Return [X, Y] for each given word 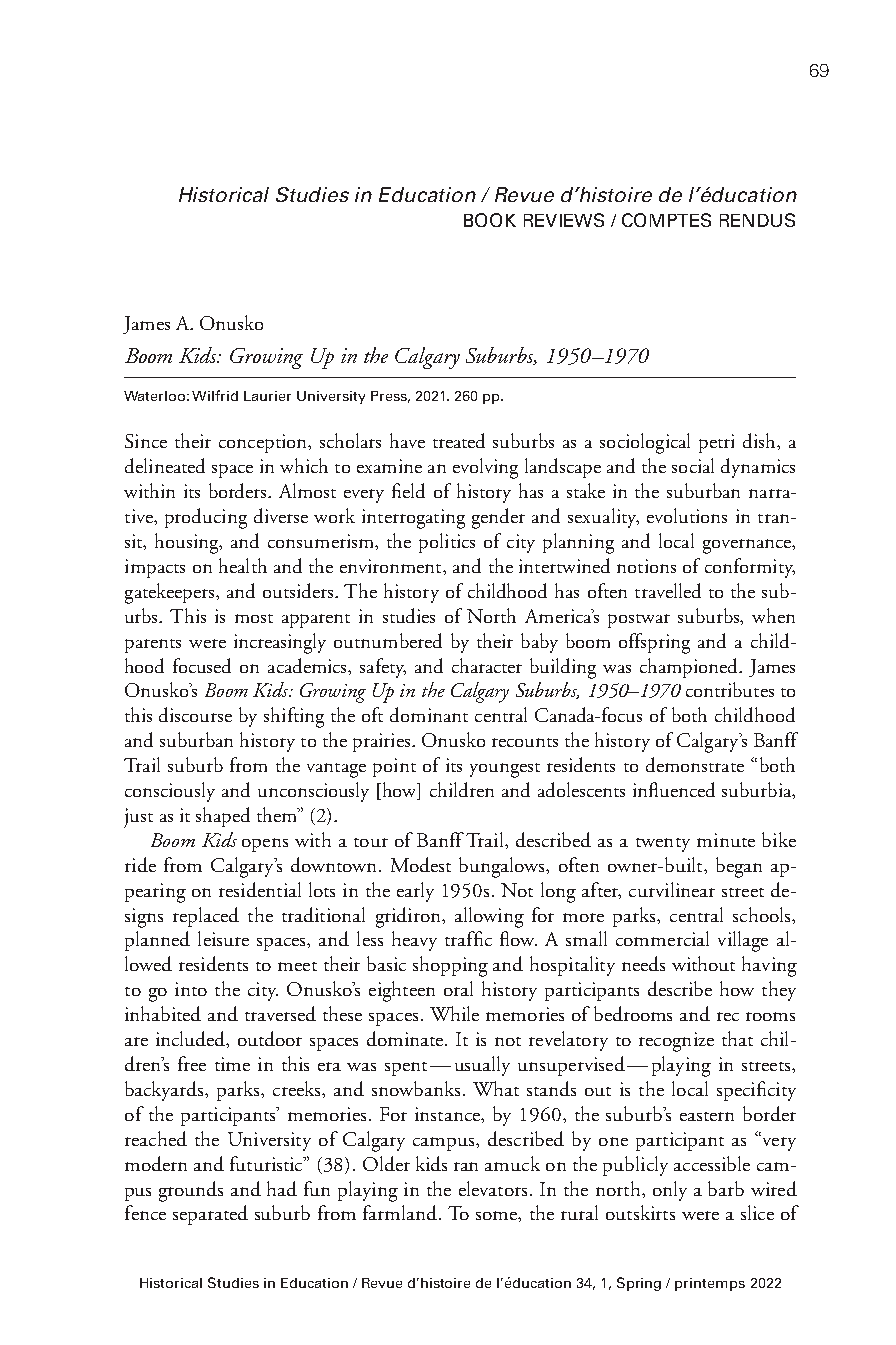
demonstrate [695, 764]
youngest [505, 770]
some [497, 1215]
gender [498, 518]
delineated [165, 465]
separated [210, 1215]
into [191, 989]
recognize [676, 1042]
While [454, 1013]
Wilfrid [215, 395]
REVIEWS [564, 220]
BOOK [490, 220]
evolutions [687, 515]
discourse [195, 714]
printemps [710, 1284]
